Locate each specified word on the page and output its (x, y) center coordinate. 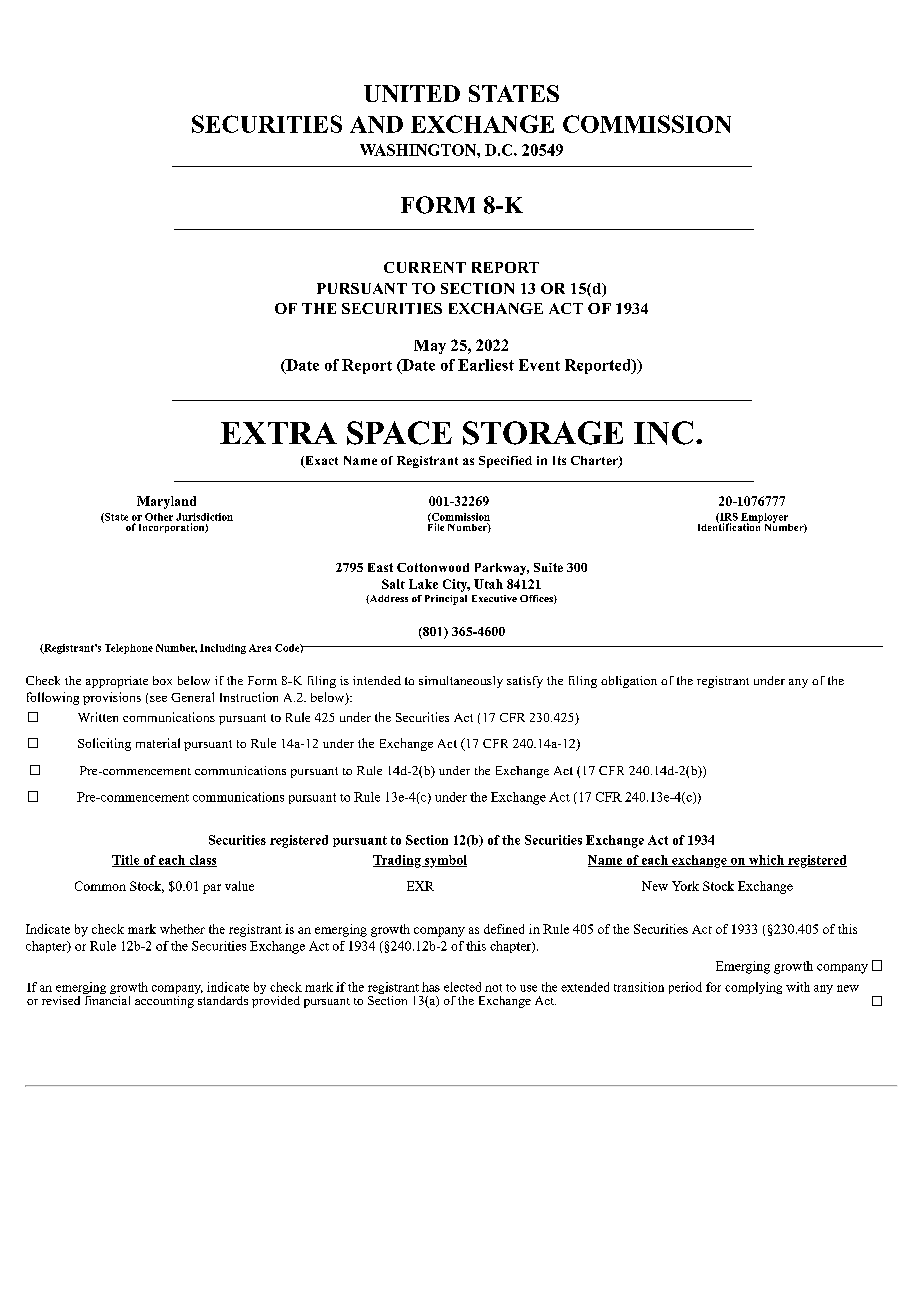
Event (539, 365)
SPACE (399, 433)
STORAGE (543, 433)
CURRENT (425, 267)
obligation (629, 682)
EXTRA (278, 433)
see (158, 699)
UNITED (412, 93)
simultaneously (461, 682)
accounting (165, 1000)
